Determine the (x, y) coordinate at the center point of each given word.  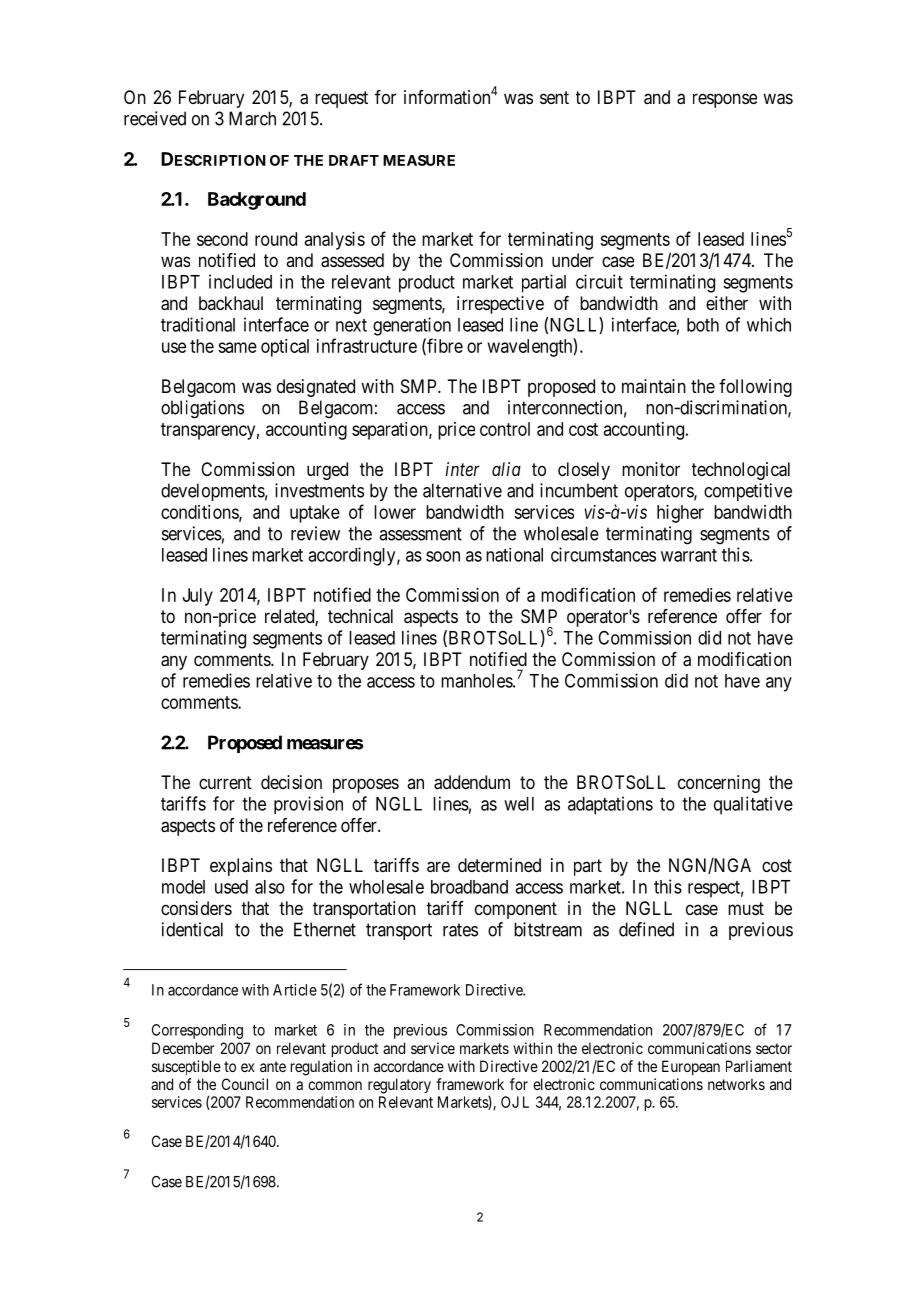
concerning (719, 784)
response (725, 100)
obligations (202, 409)
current (225, 782)
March (252, 118)
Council (245, 1084)
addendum (472, 782)
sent (554, 97)
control (505, 429)
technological (741, 471)
